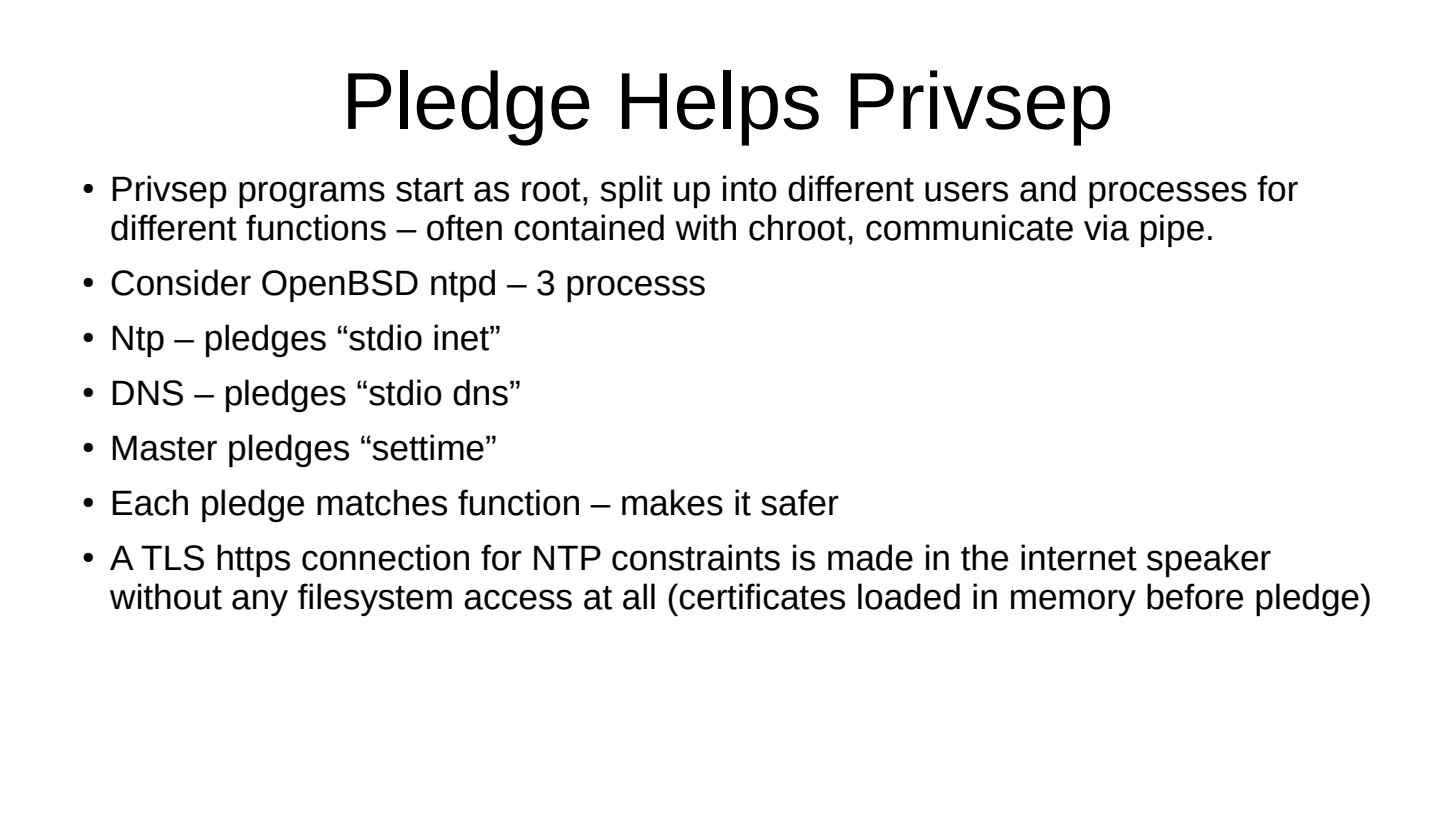 The image size is (1456, 818). What do you see at coordinates (1073, 602) in the page?
I see `memory` at bounding box center [1073, 602].
